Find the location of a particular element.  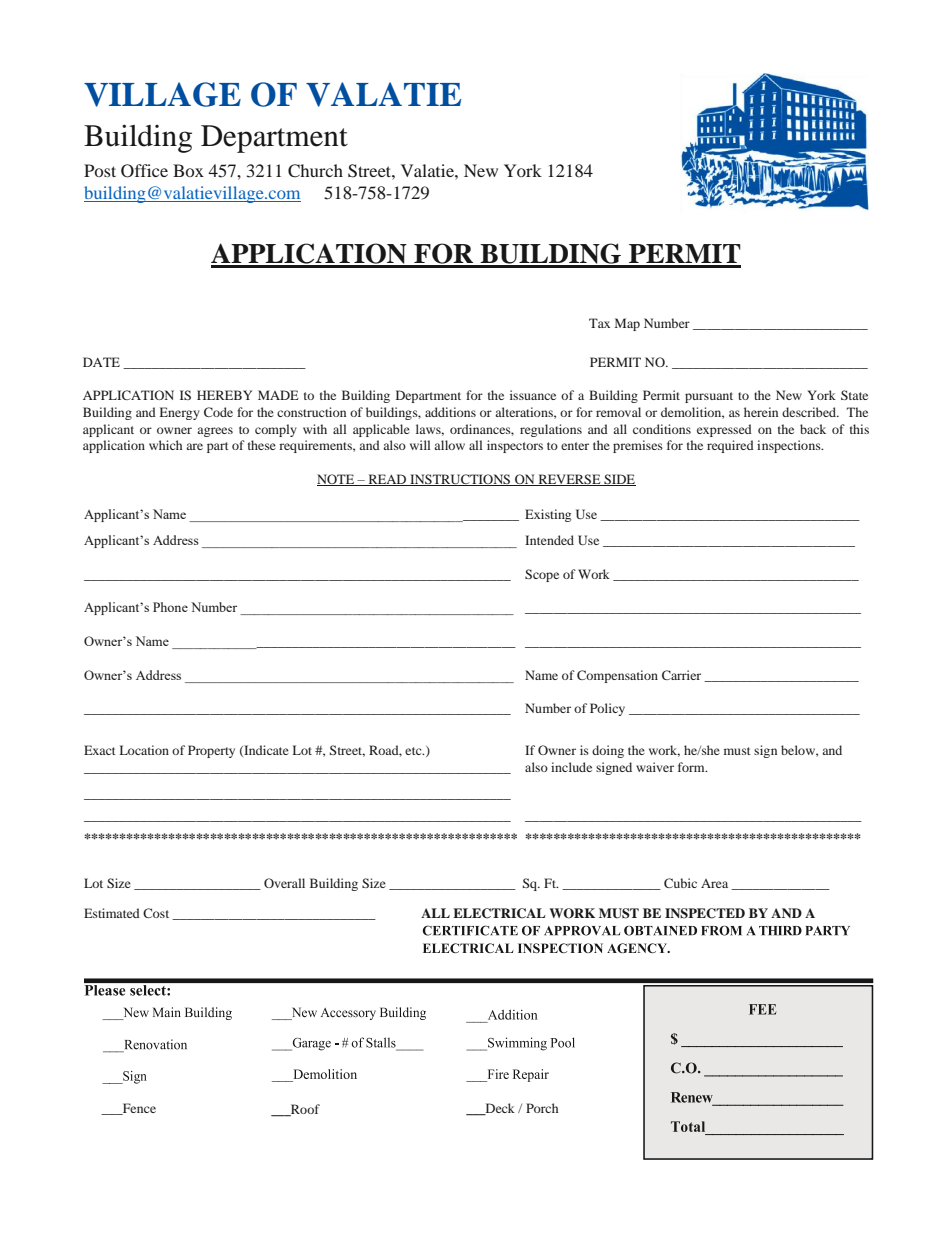

Map is located at coordinates (627, 324).
